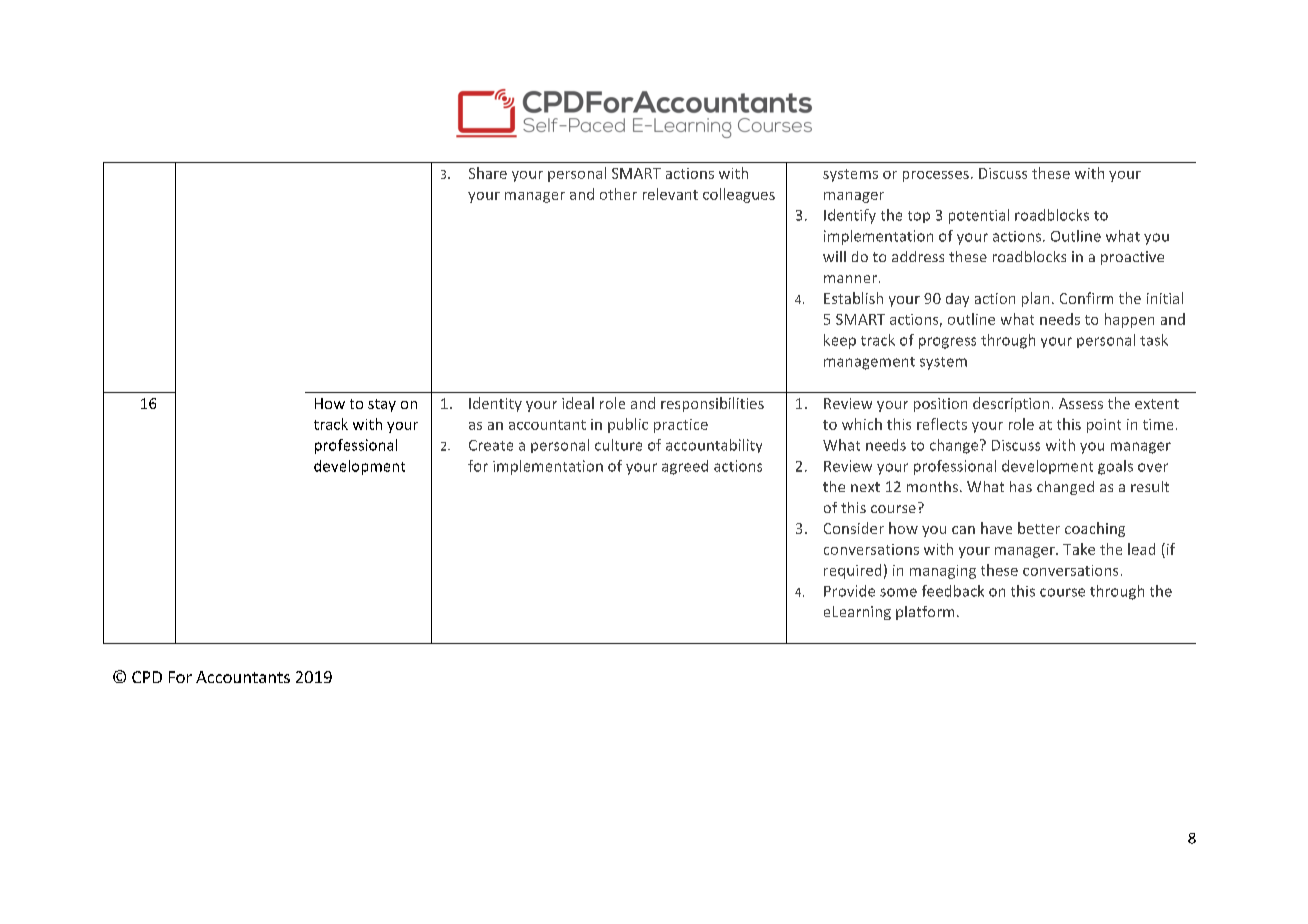  What do you see at coordinates (488, 173) in the screenshot?
I see `Share` at bounding box center [488, 173].
